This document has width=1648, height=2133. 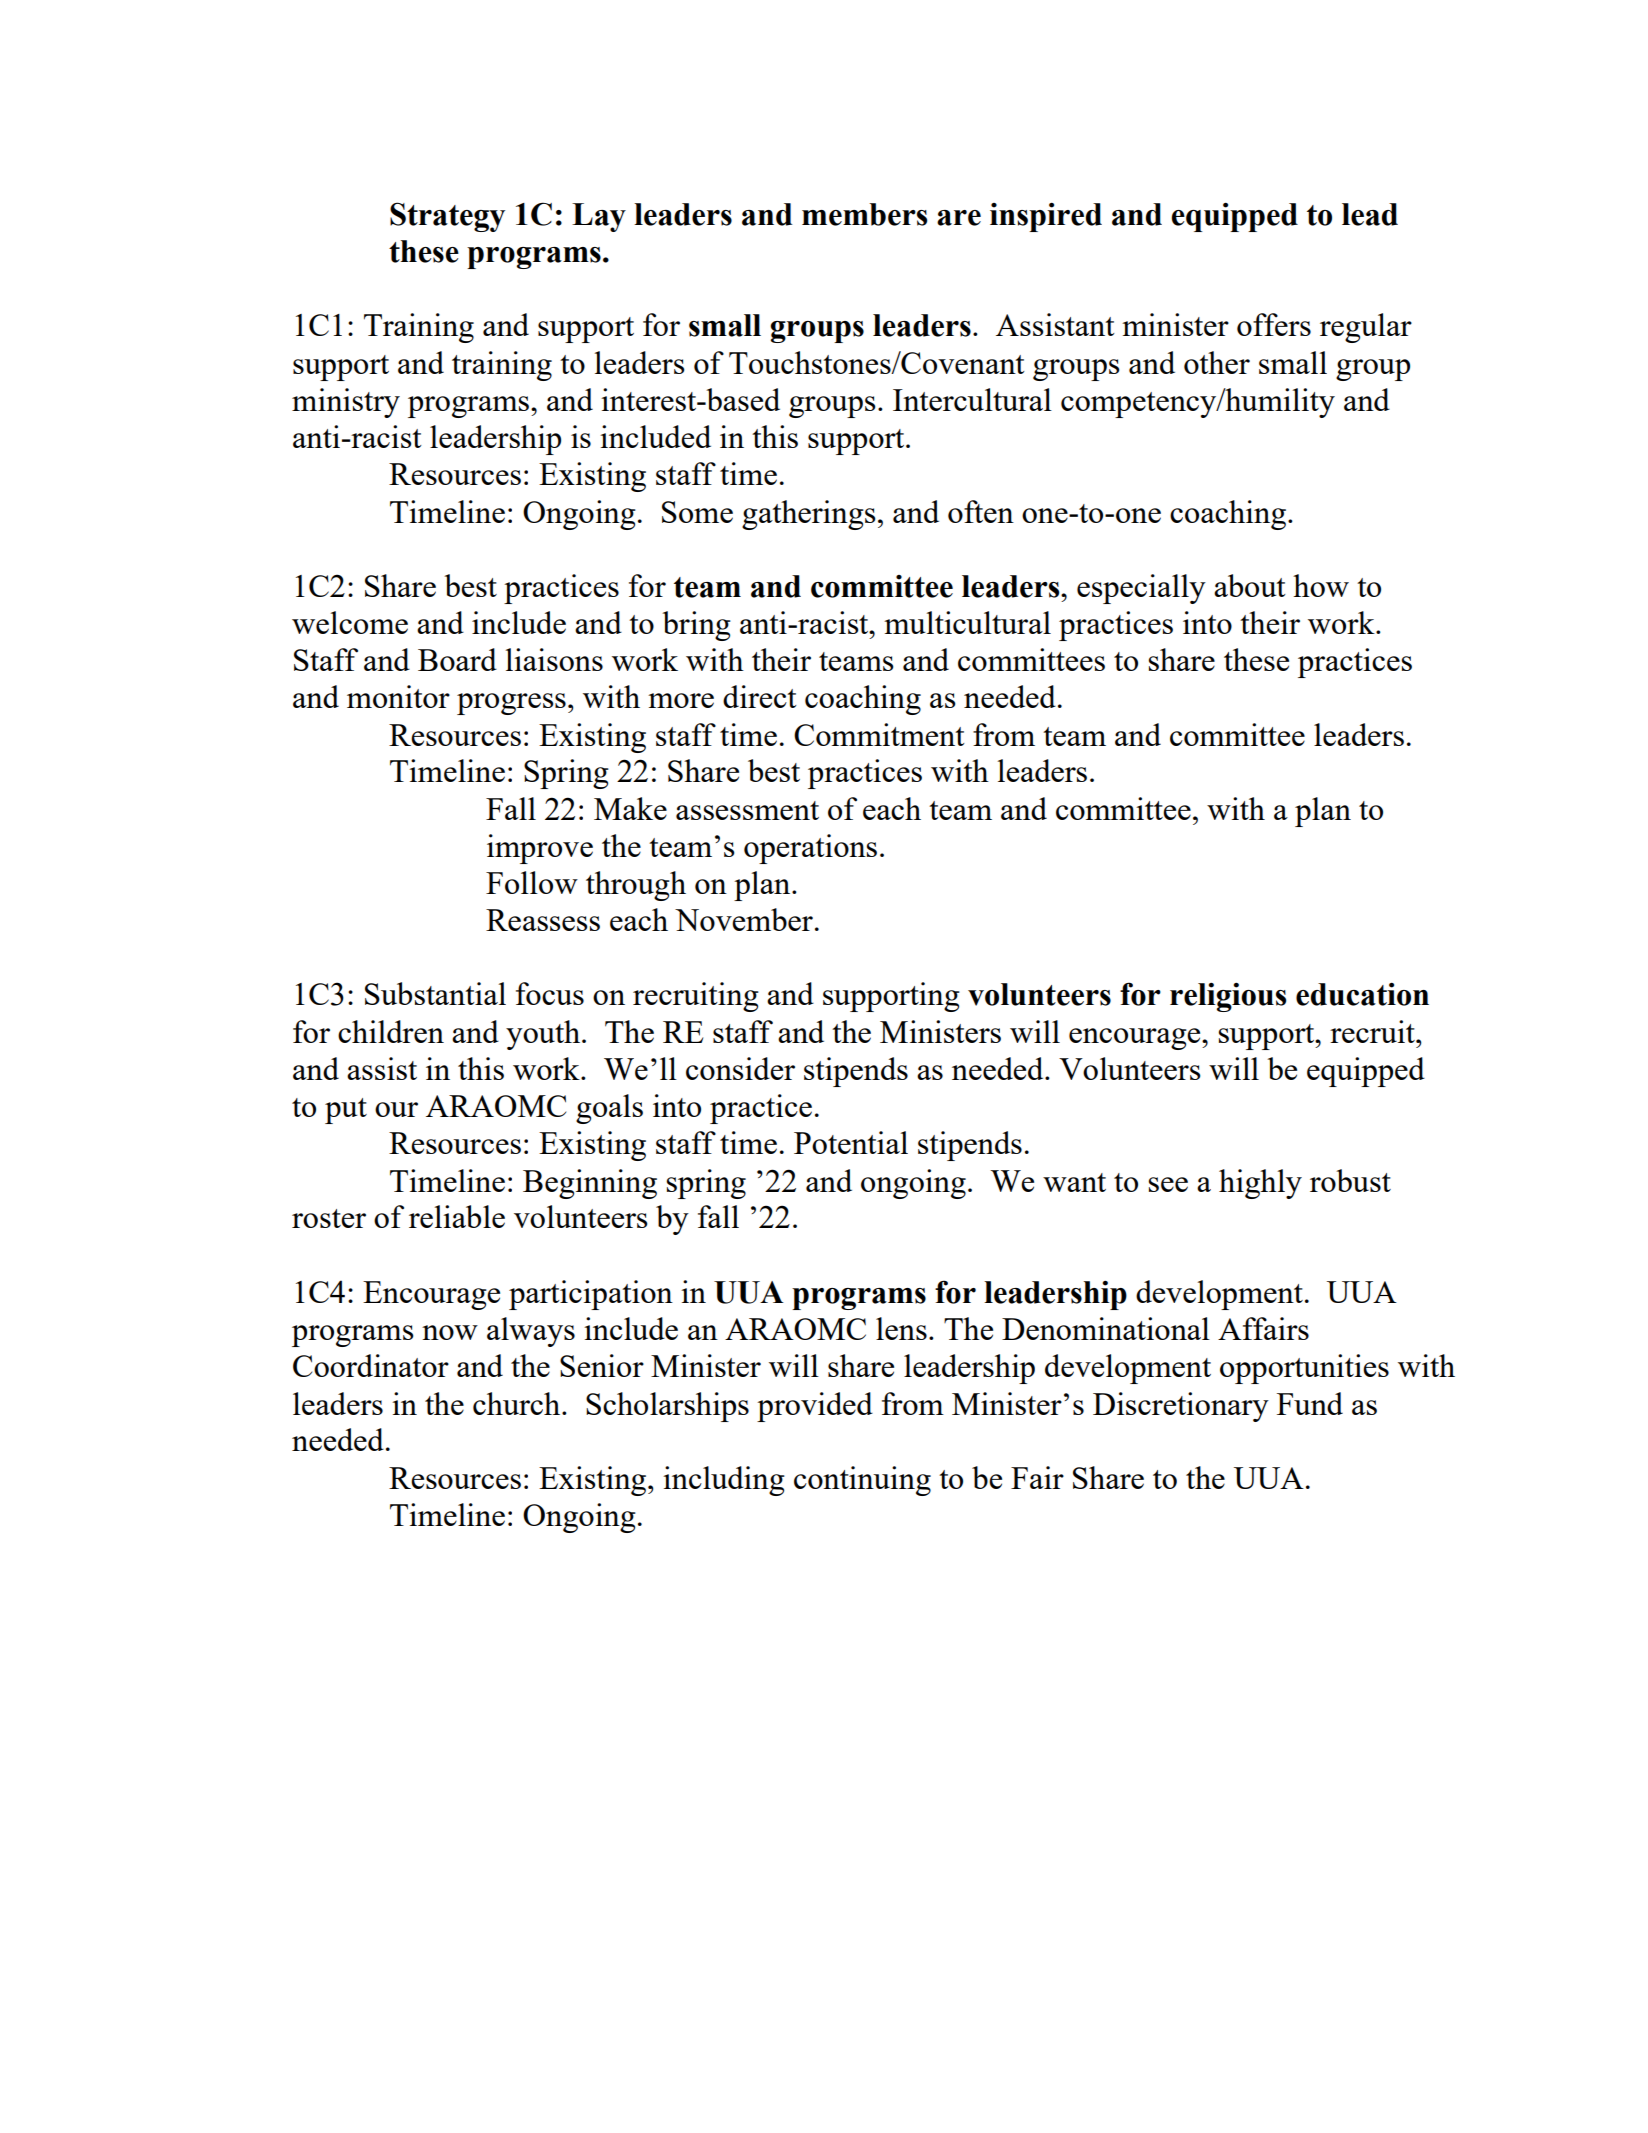 What do you see at coordinates (1274, 324) in the document?
I see `offers` at bounding box center [1274, 324].
